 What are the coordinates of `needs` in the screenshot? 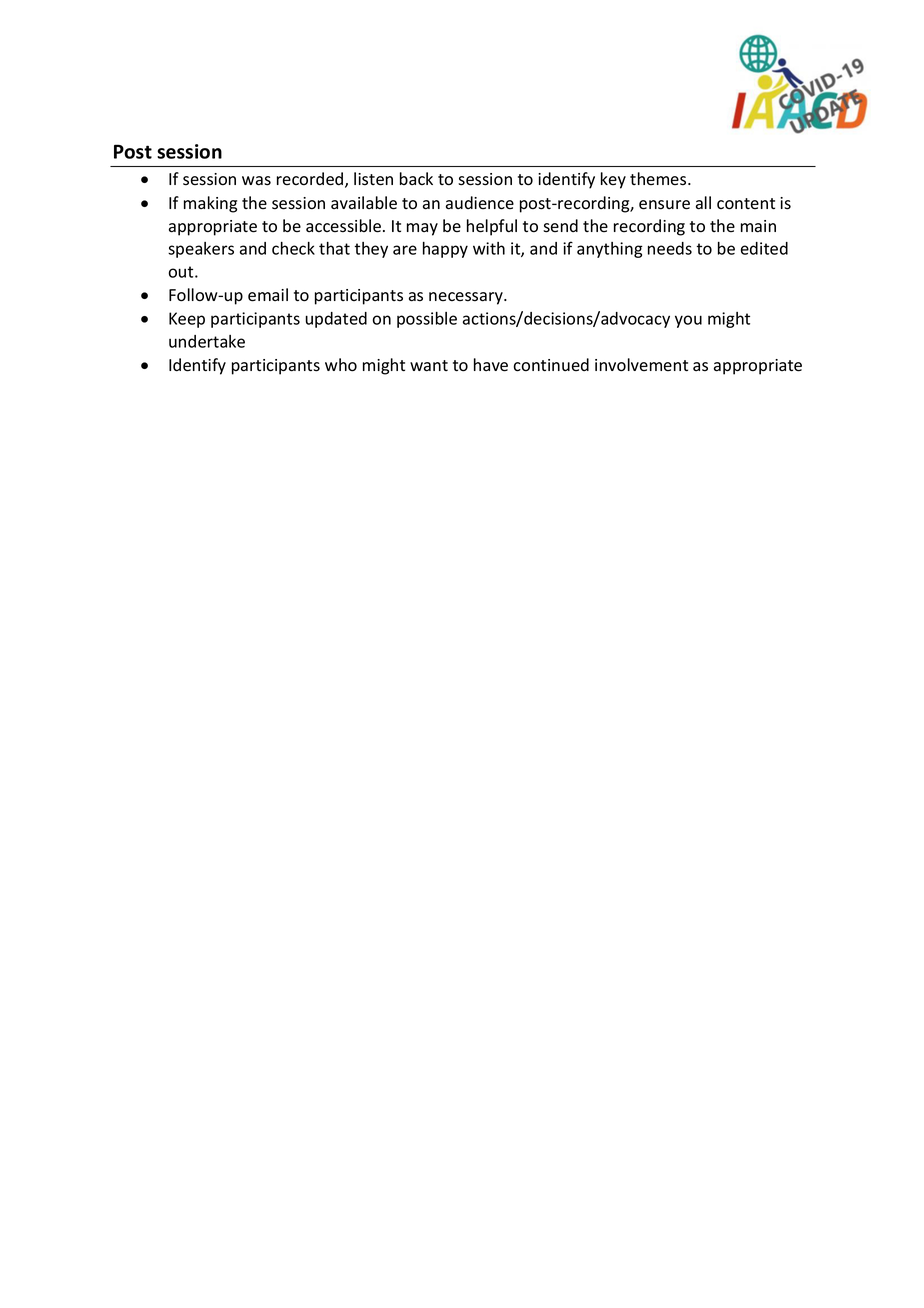 It's located at (670, 248).
